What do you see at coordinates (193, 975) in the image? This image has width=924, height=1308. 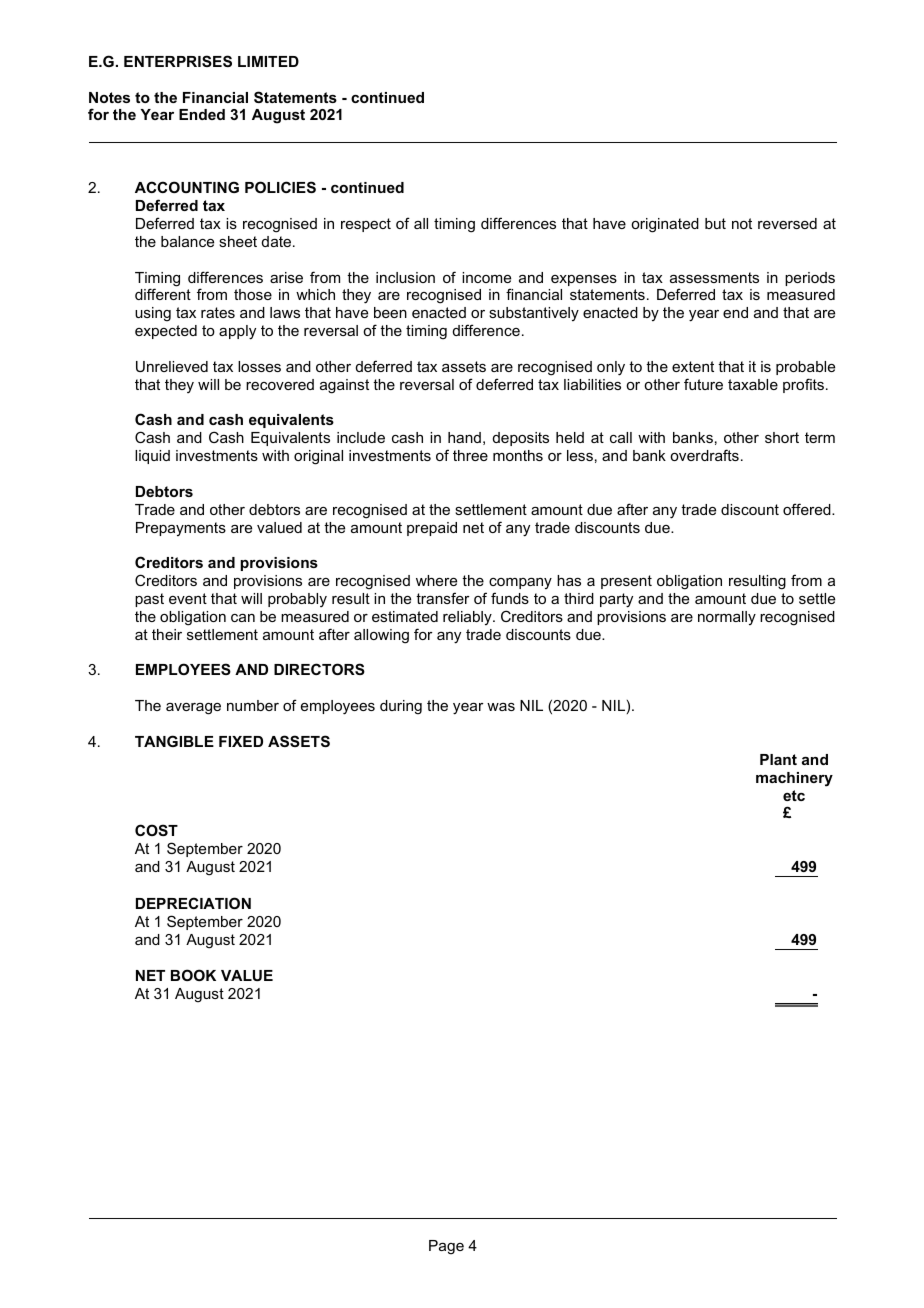 I see `BOOK` at bounding box center [193, 975].
